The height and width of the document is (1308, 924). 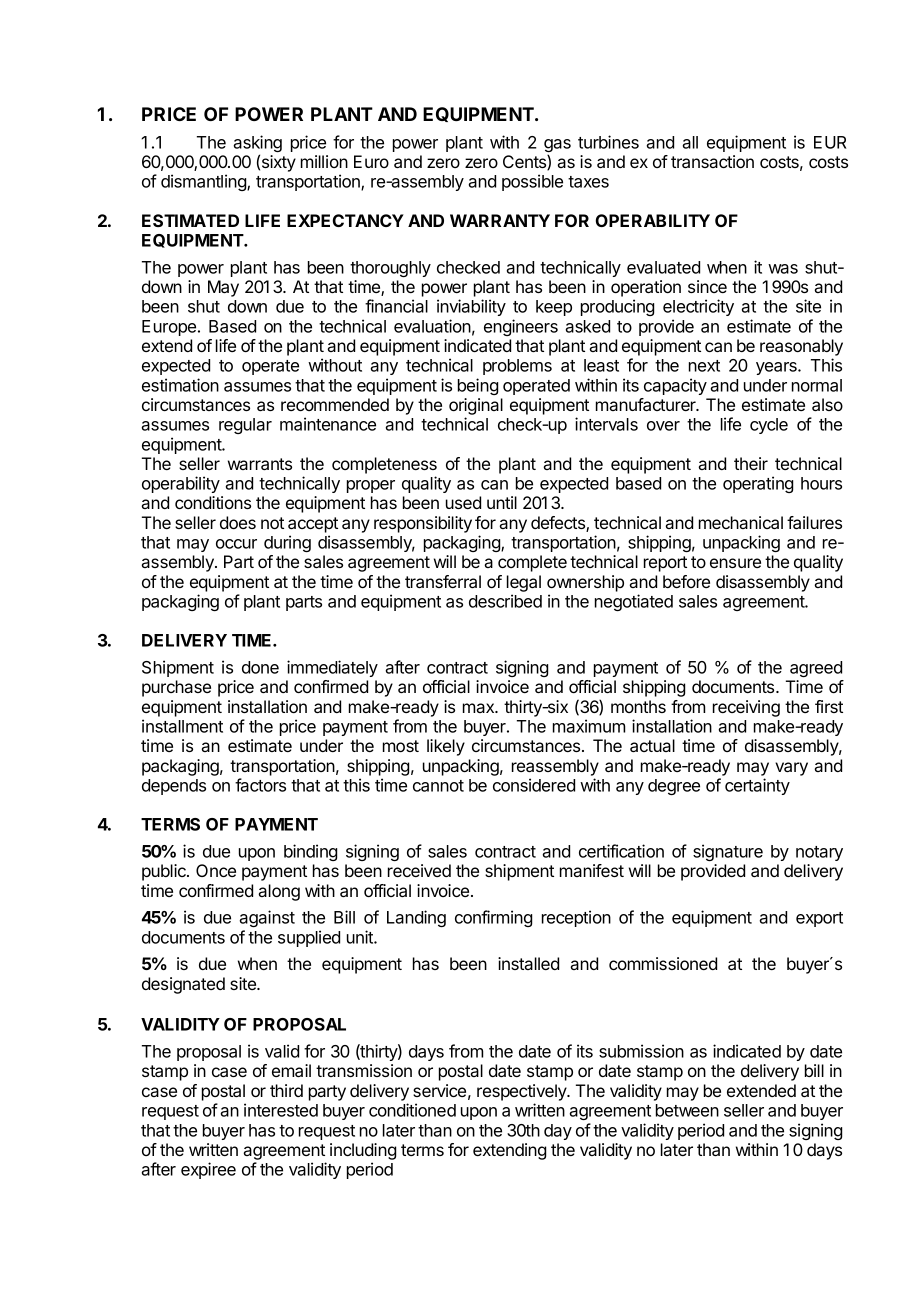 I want to click on interested, so click(x=281, y=1110).
